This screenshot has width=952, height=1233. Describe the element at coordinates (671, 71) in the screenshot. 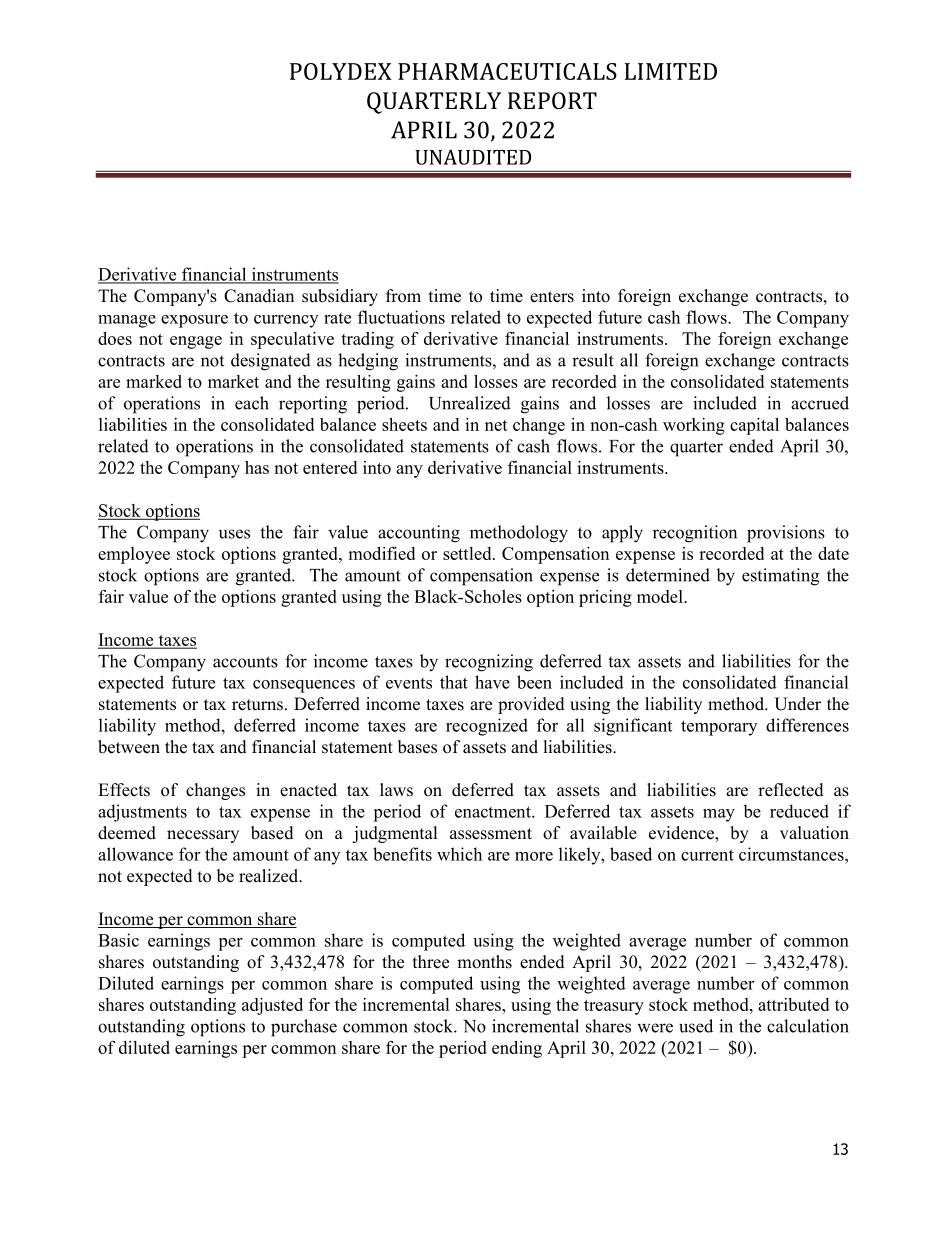

I see `LIMITED` at that location.
